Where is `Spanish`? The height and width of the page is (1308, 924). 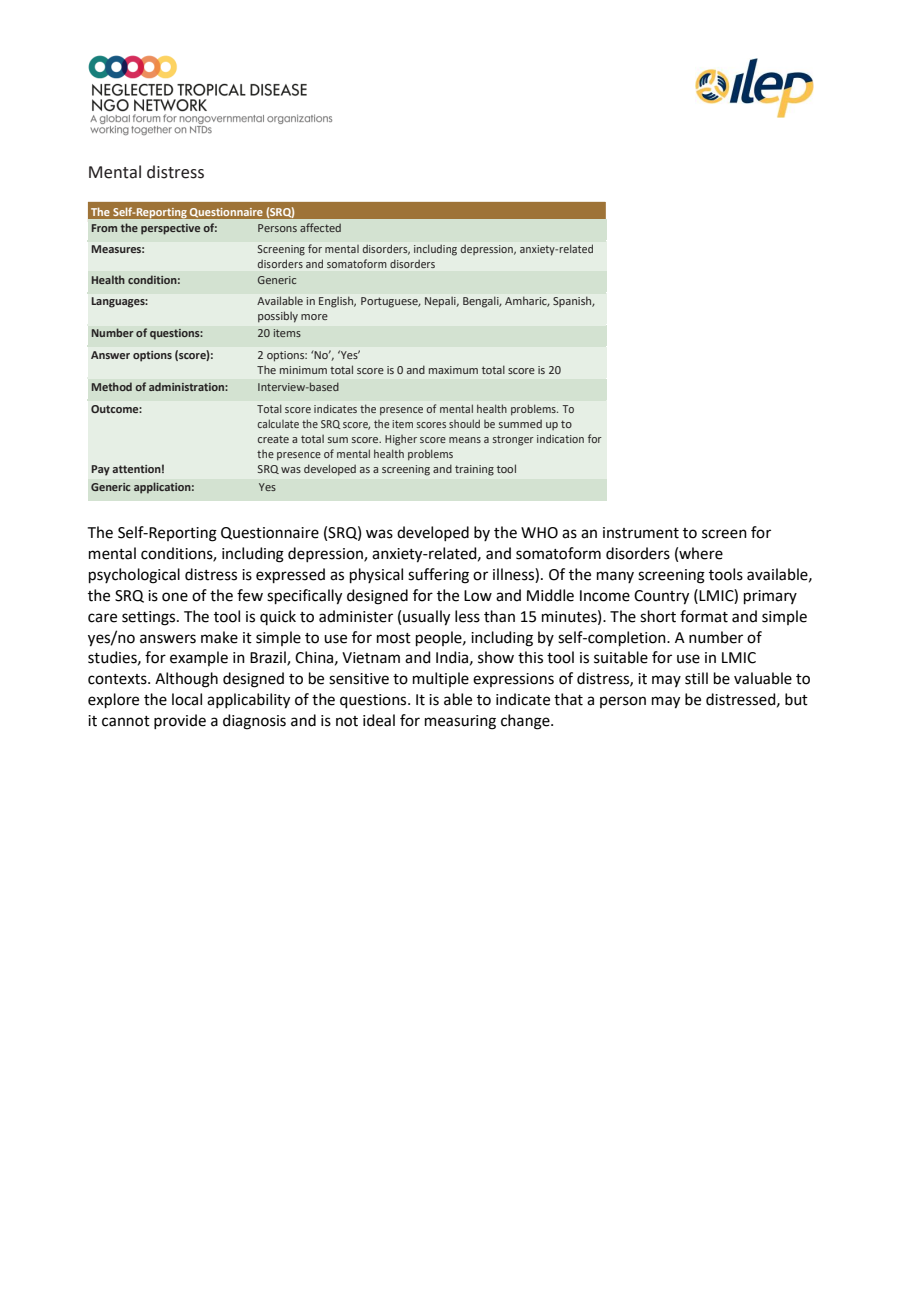
Spanish is located at coordinates (573, 302).
